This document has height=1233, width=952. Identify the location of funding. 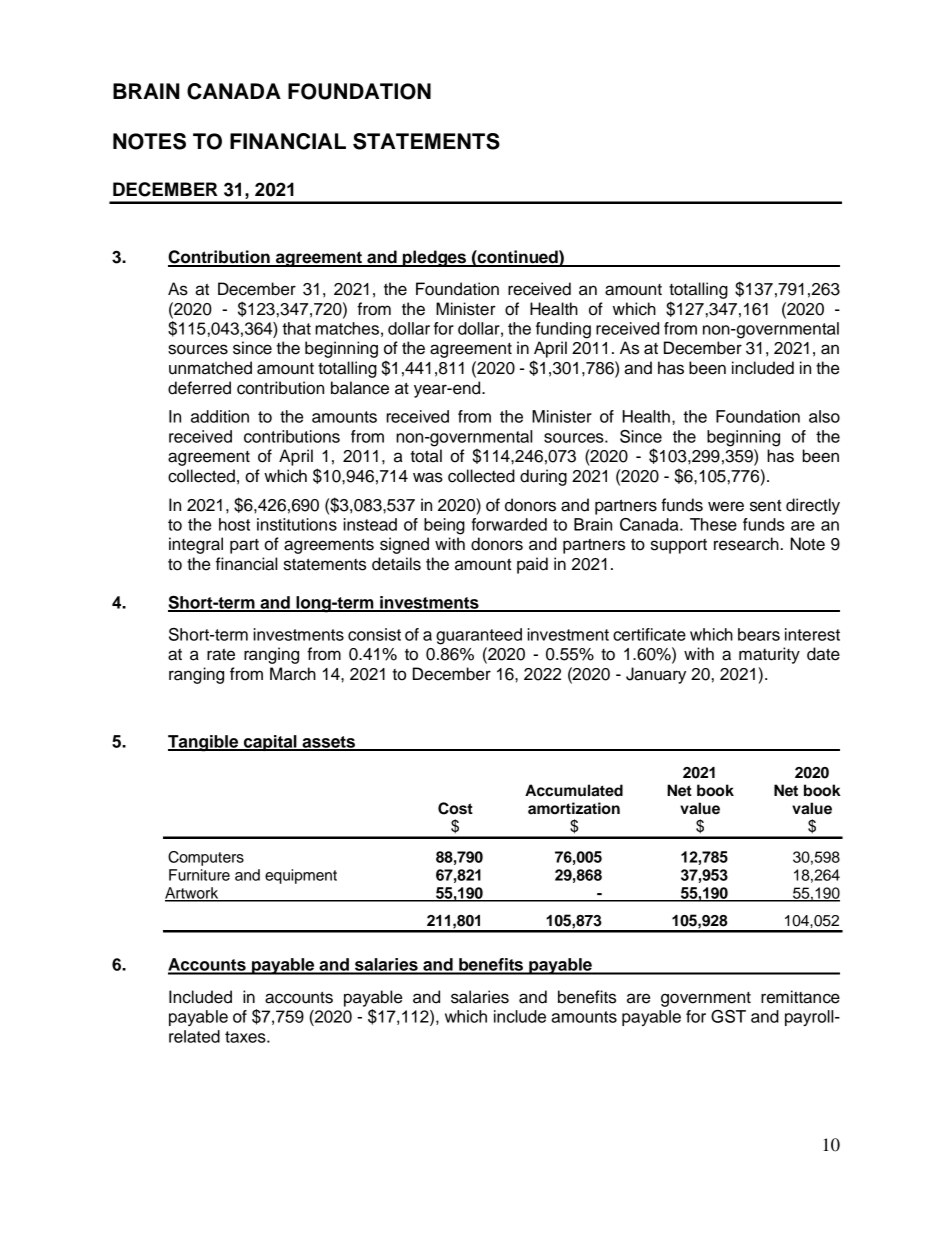
(563, 330).
